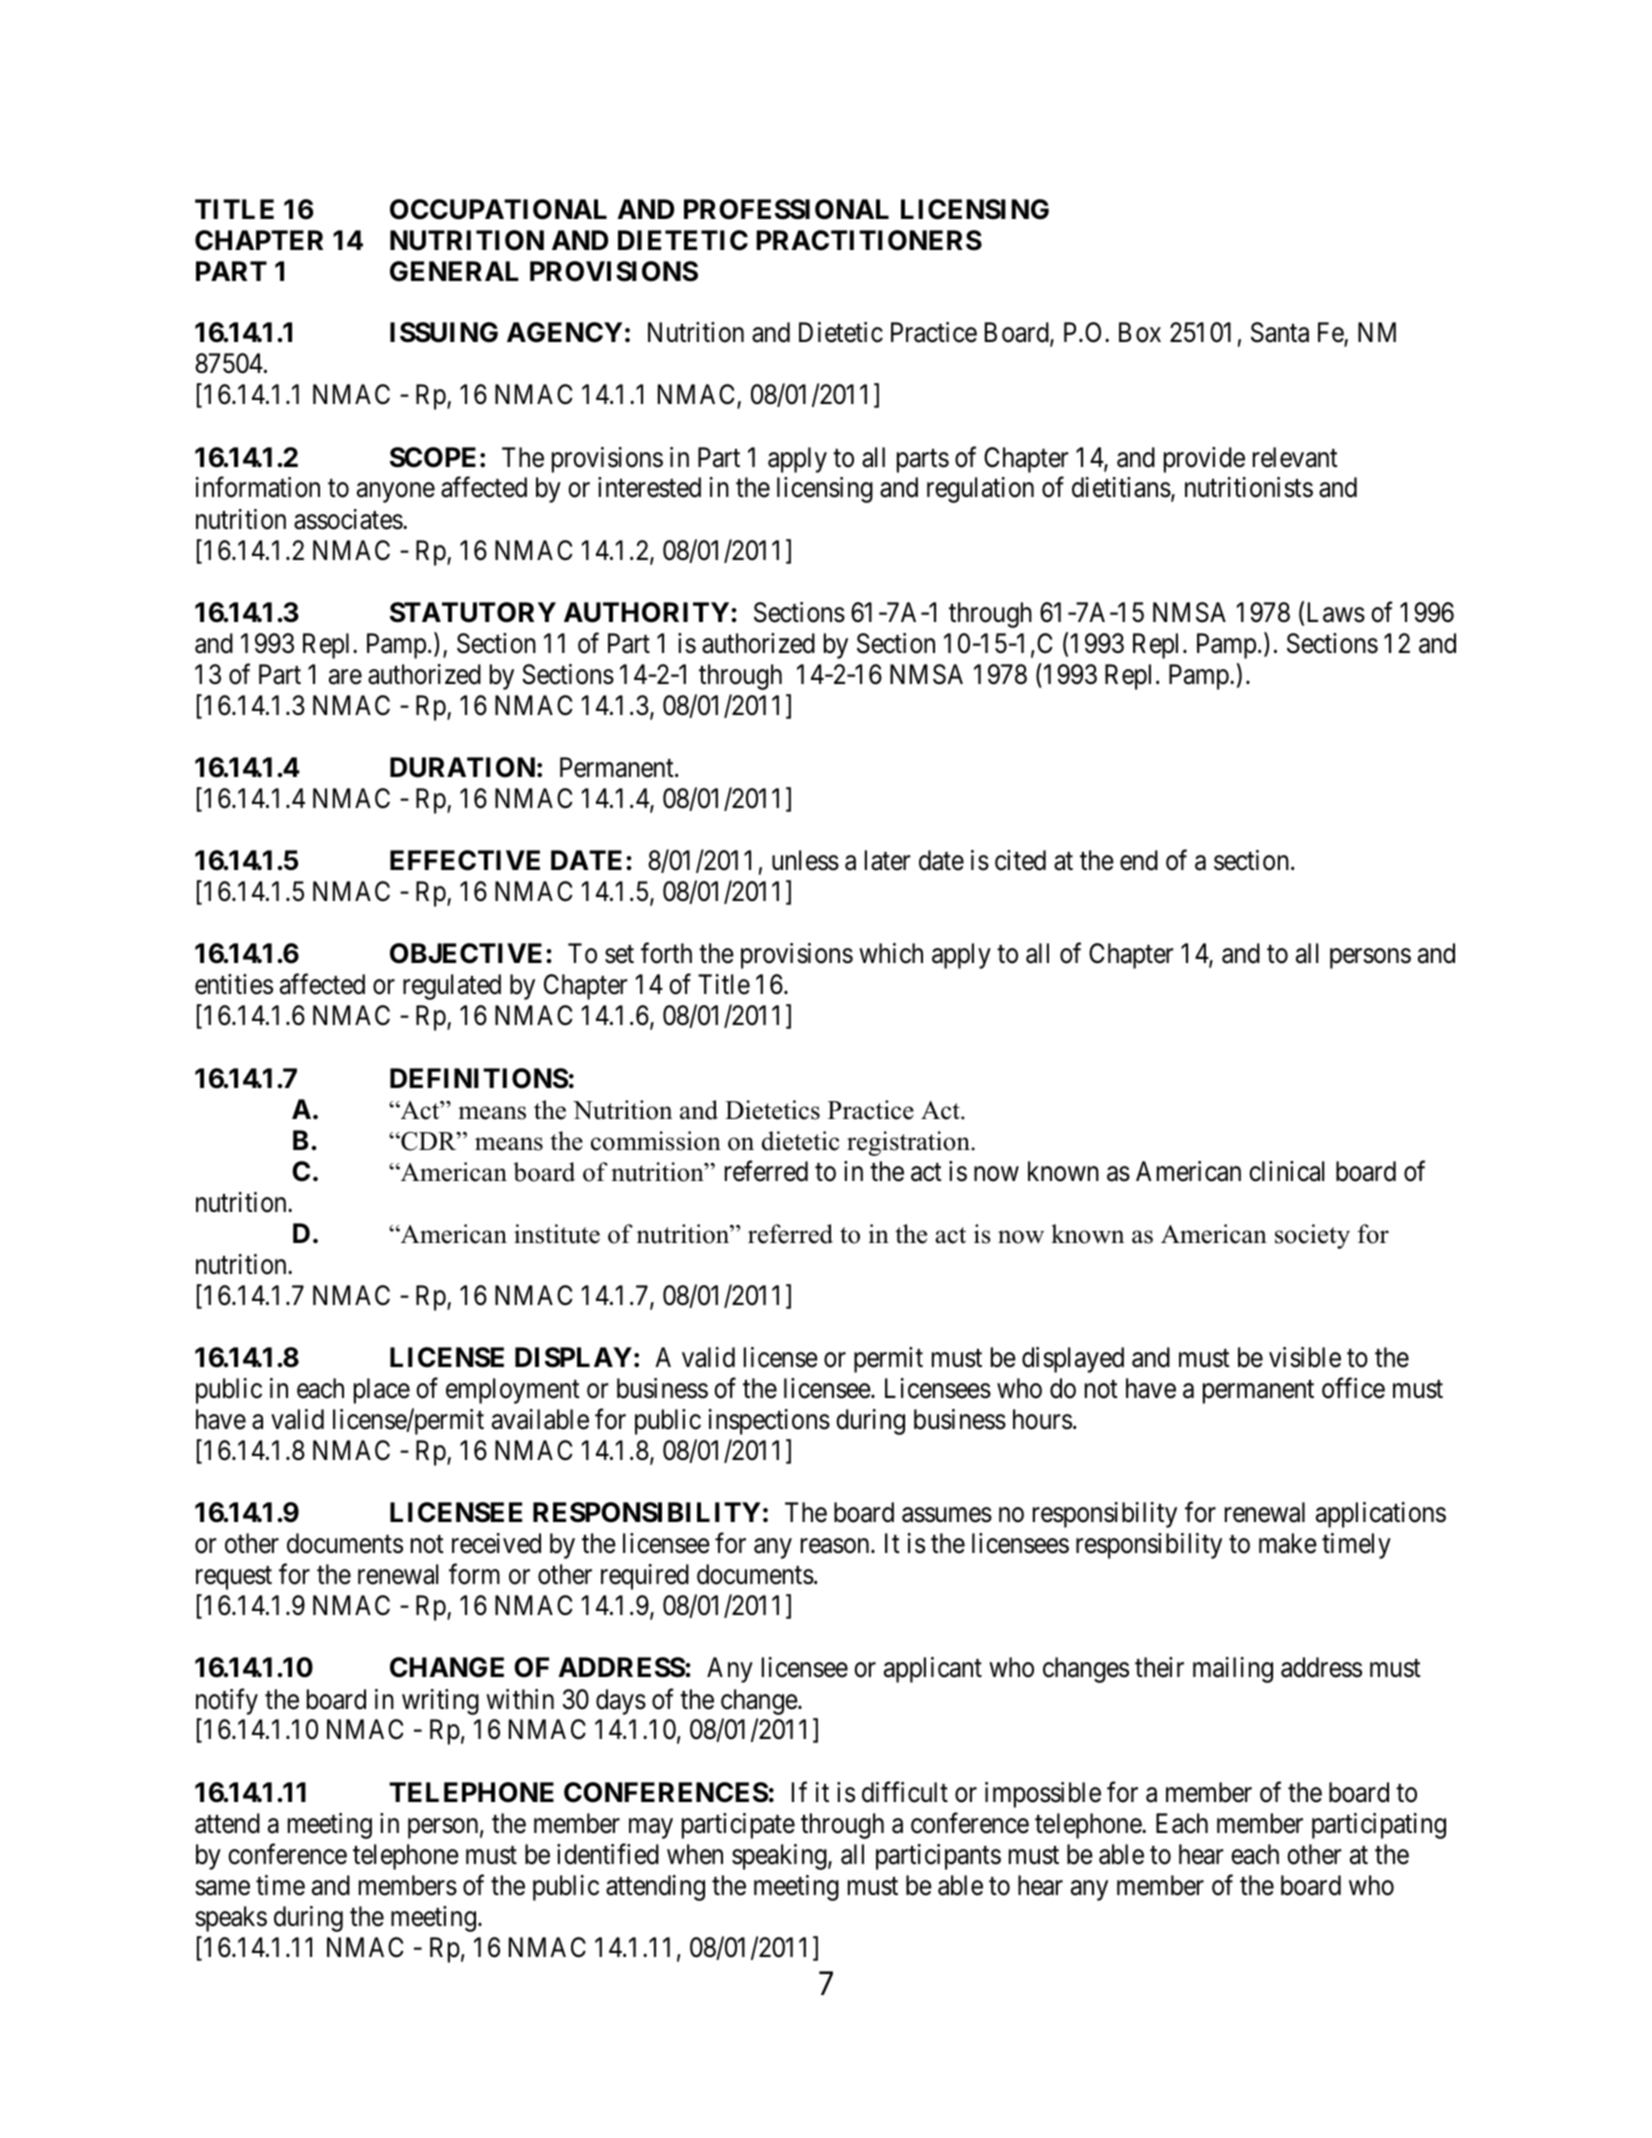  I want to click on place, so click(382, 1391).
